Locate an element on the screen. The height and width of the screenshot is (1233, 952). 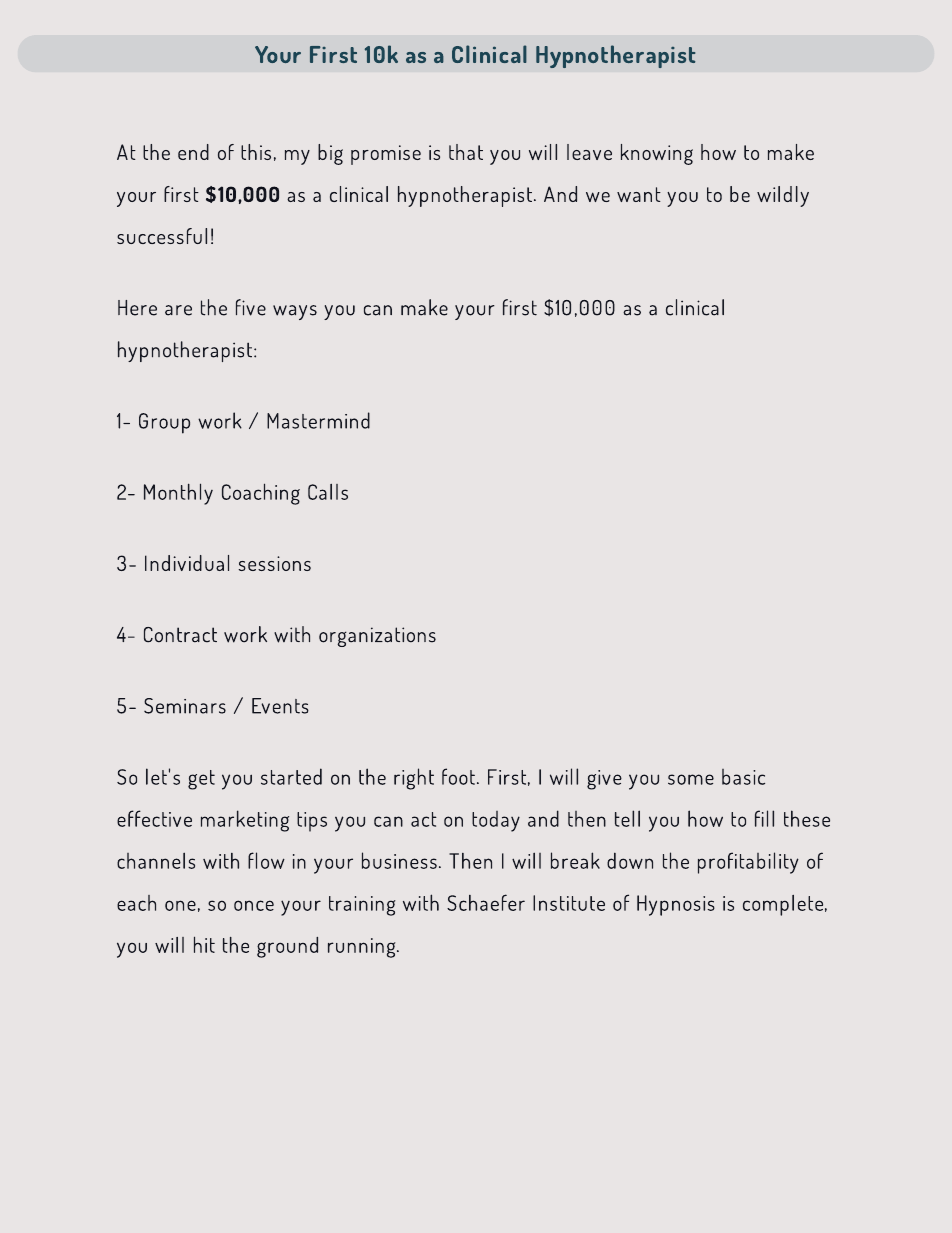
that is located at coordinates (466, 152).
